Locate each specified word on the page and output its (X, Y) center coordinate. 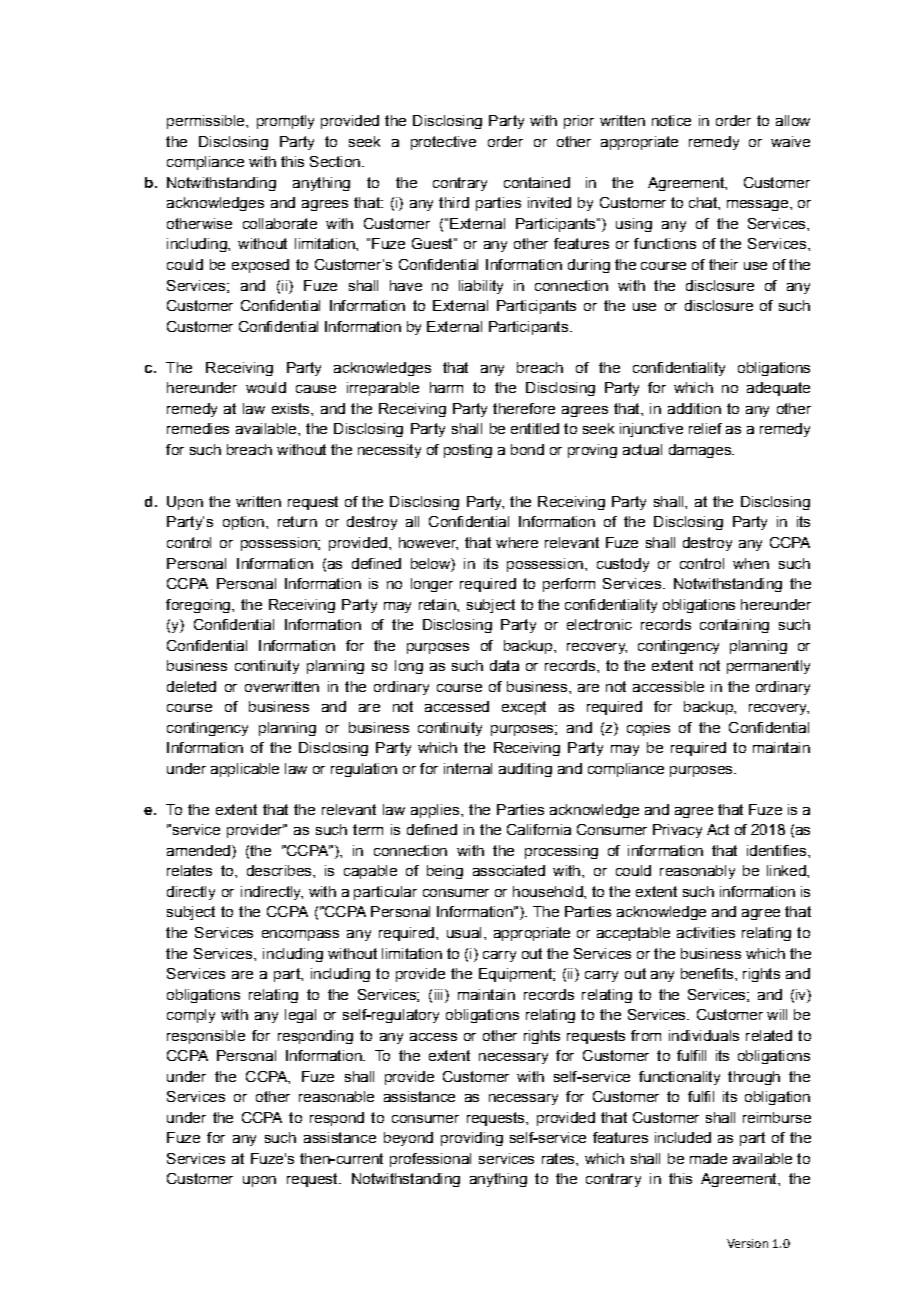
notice (671, 120)
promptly (285, 122)
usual (464, 932)
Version (747, 1243)
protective (443, 143)
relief (705, 428)
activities (706, 932)
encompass (300, 935)
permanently (768, 667)
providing (472, 1139)
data (504, 665)
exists (292, 408)
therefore (524, 408)
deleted (191, 686)
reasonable (336, 1096)
